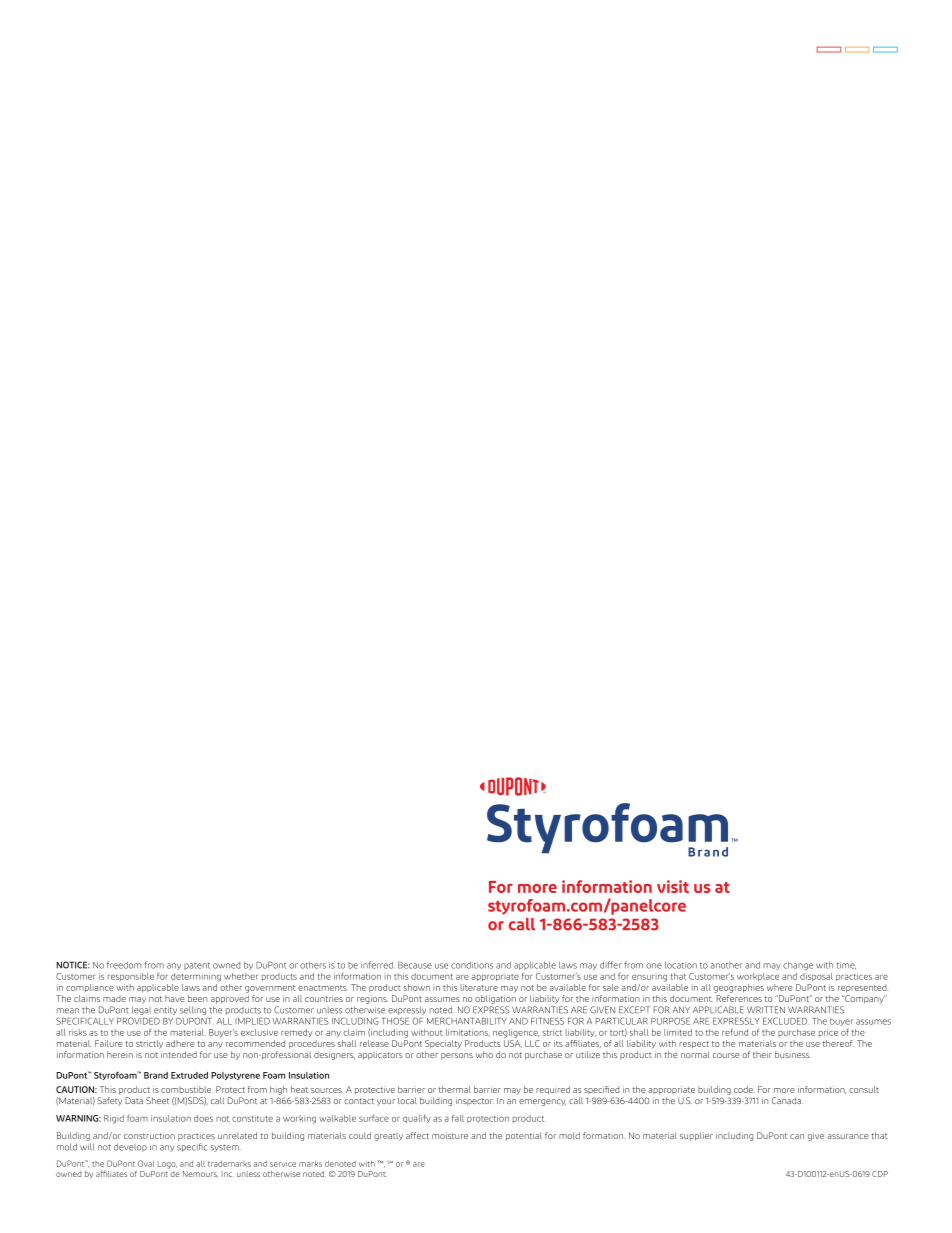 The height and width of the screenshot is (1233, 952). What do you see at coordinates (167, 1165) in the screenshot?
I see `Logo` at bounding box center [167, 1165].
